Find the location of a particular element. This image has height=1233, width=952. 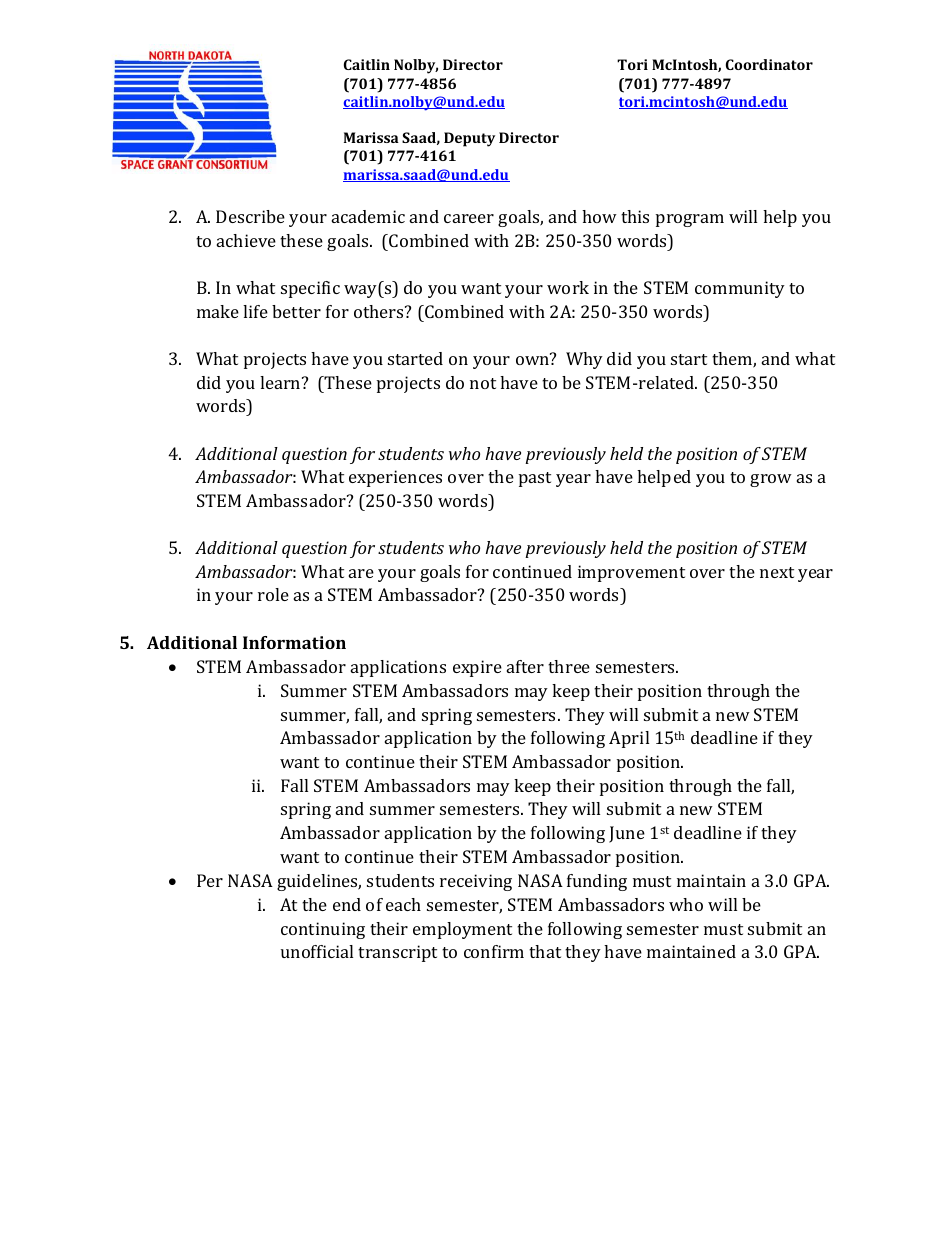

past is located at coordinates (535, 479).
